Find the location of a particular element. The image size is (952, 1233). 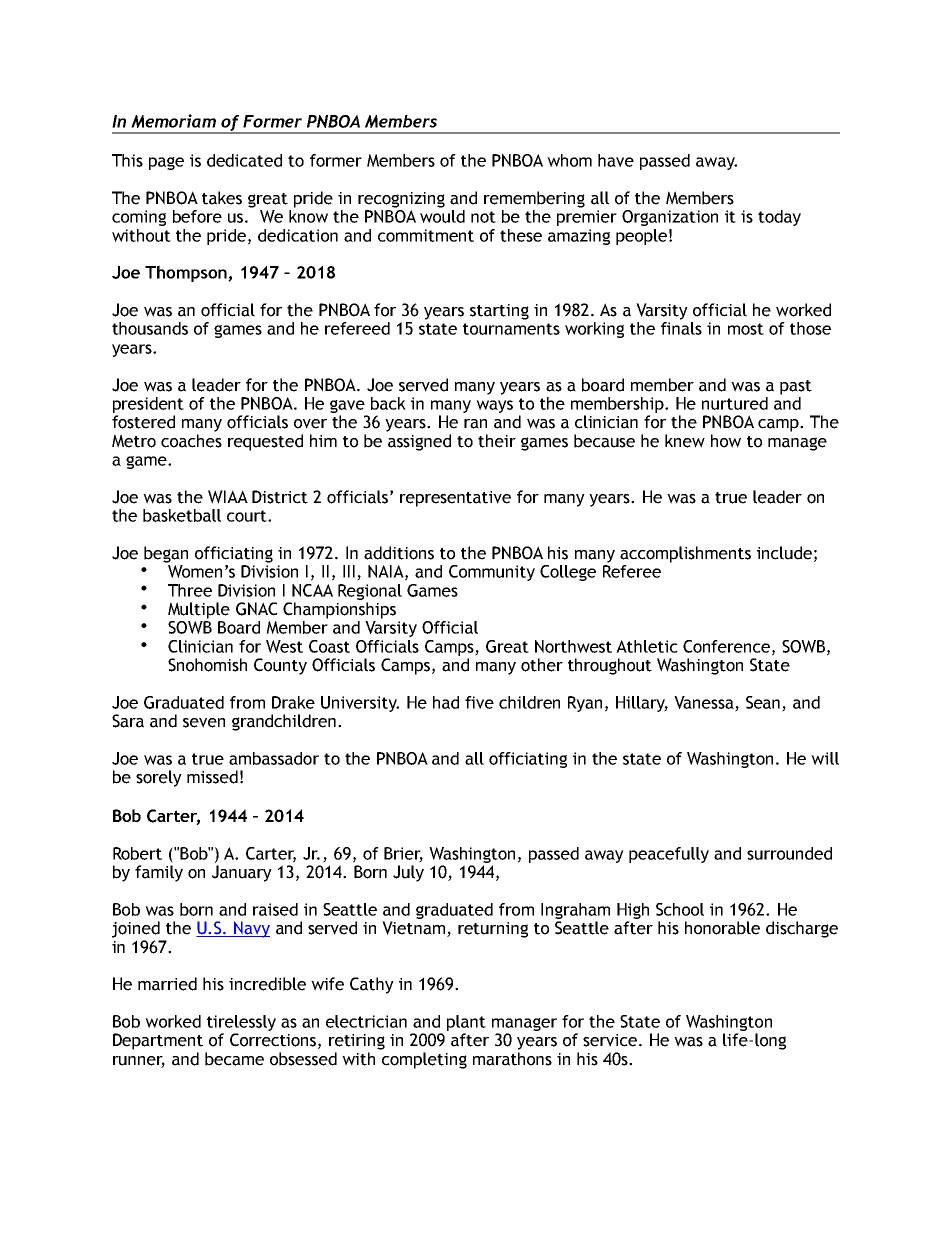

their is located at coordinates (497, 441).
